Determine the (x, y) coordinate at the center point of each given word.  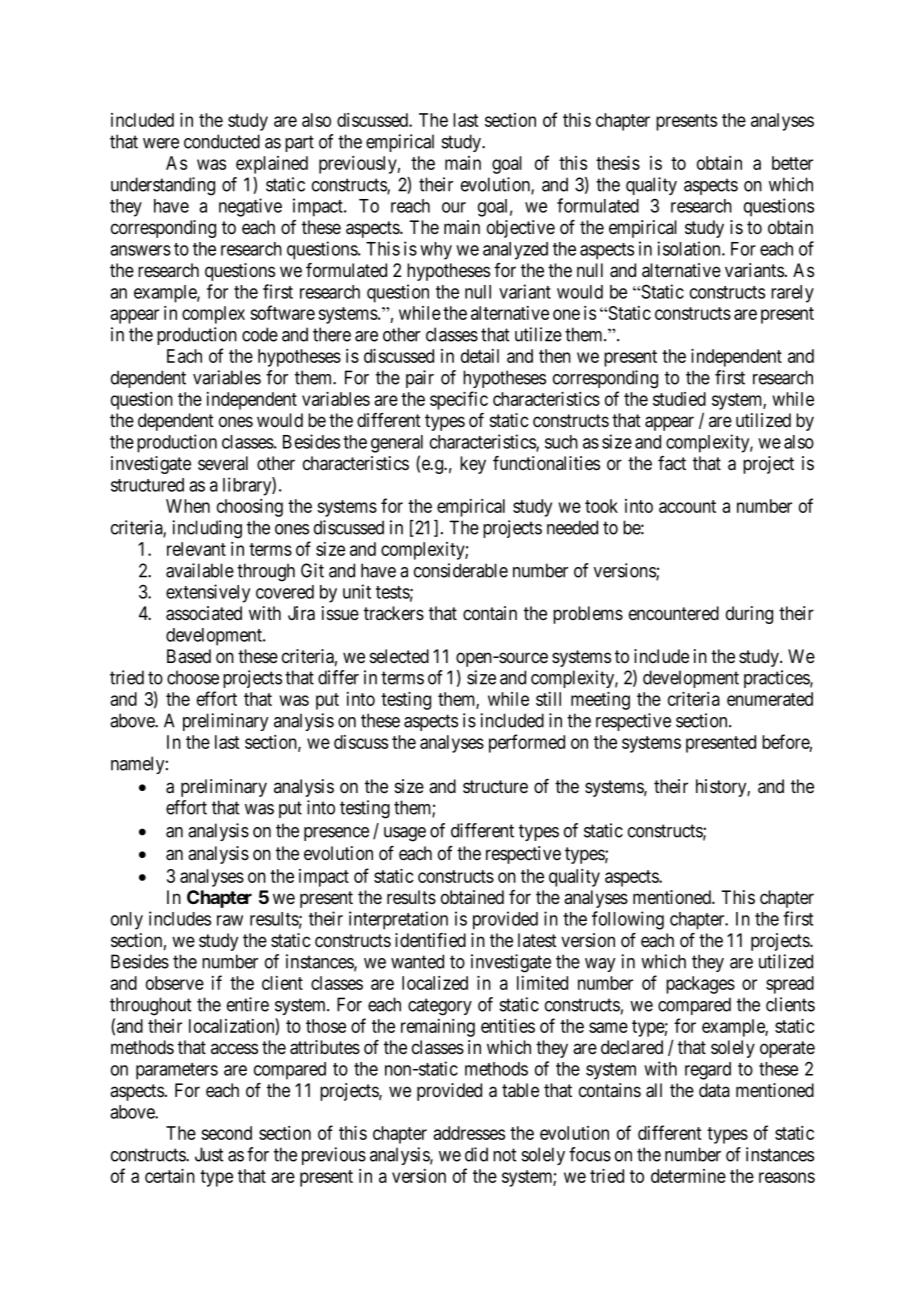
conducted (222, 141)
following (628, 920)
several (223, 463)
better (792, 163)
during (749, 615)
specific (459, 400)
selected (399, 656)
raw (230, 920)
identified (430, 940)
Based (189, 656)
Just (209, 1154)
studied (679, 399)
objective (521, 229)
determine (688, 1176)
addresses (469, 1133)
